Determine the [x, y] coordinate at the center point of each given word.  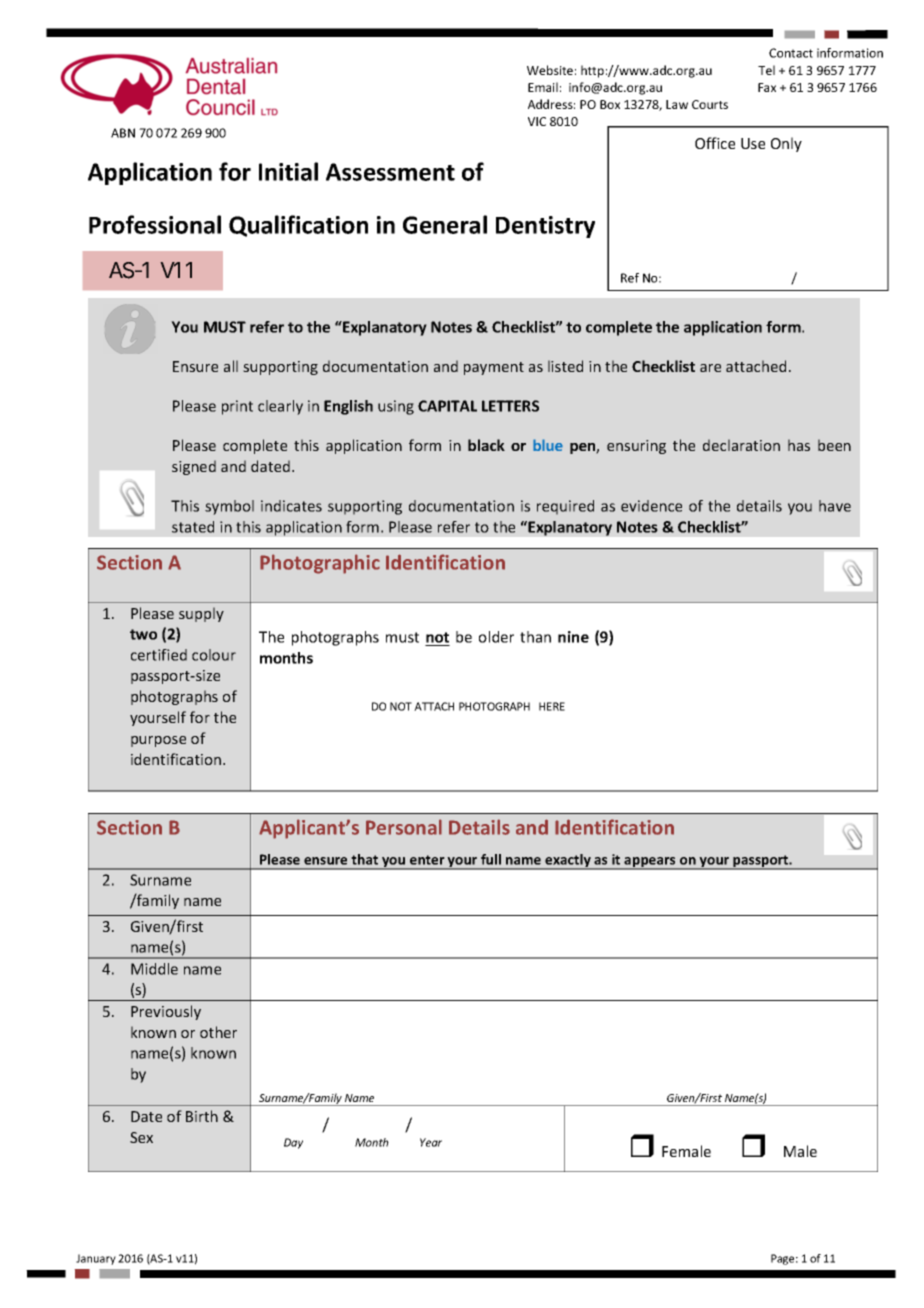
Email [543, 87]
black [486, 445]
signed [194, 467]
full [491, 859]
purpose [158, 741]
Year [431, 1142]
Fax [767, 87]
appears [650, 863]
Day [293, 1143]
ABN [123, 133]
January [96, 1259]
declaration [741, 445]
